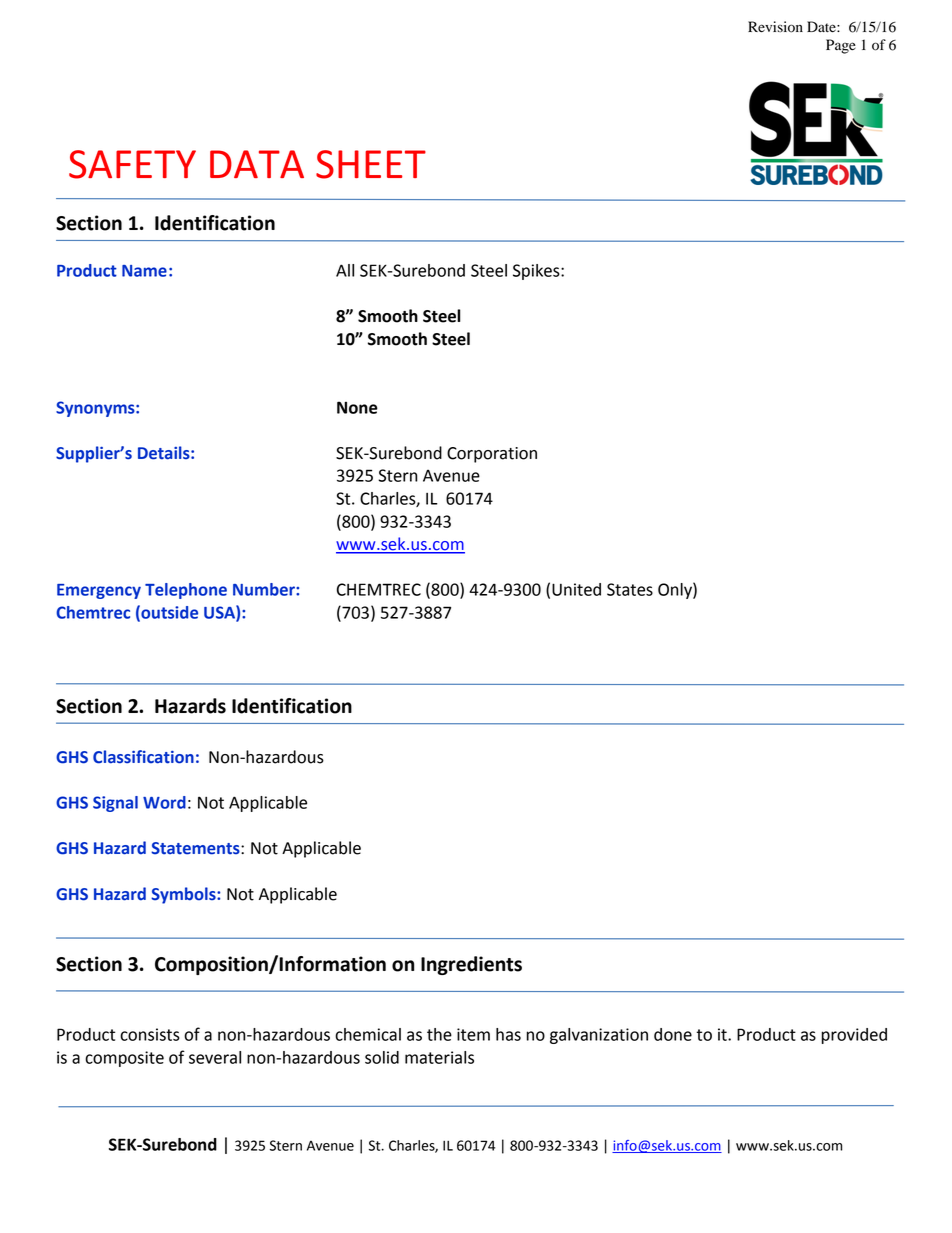 The width and height of the screenshot is (952, 1233). What do you see at coordinates (630, 589) in the screenshot?
I see `States` at bounding box center [630, 589].
